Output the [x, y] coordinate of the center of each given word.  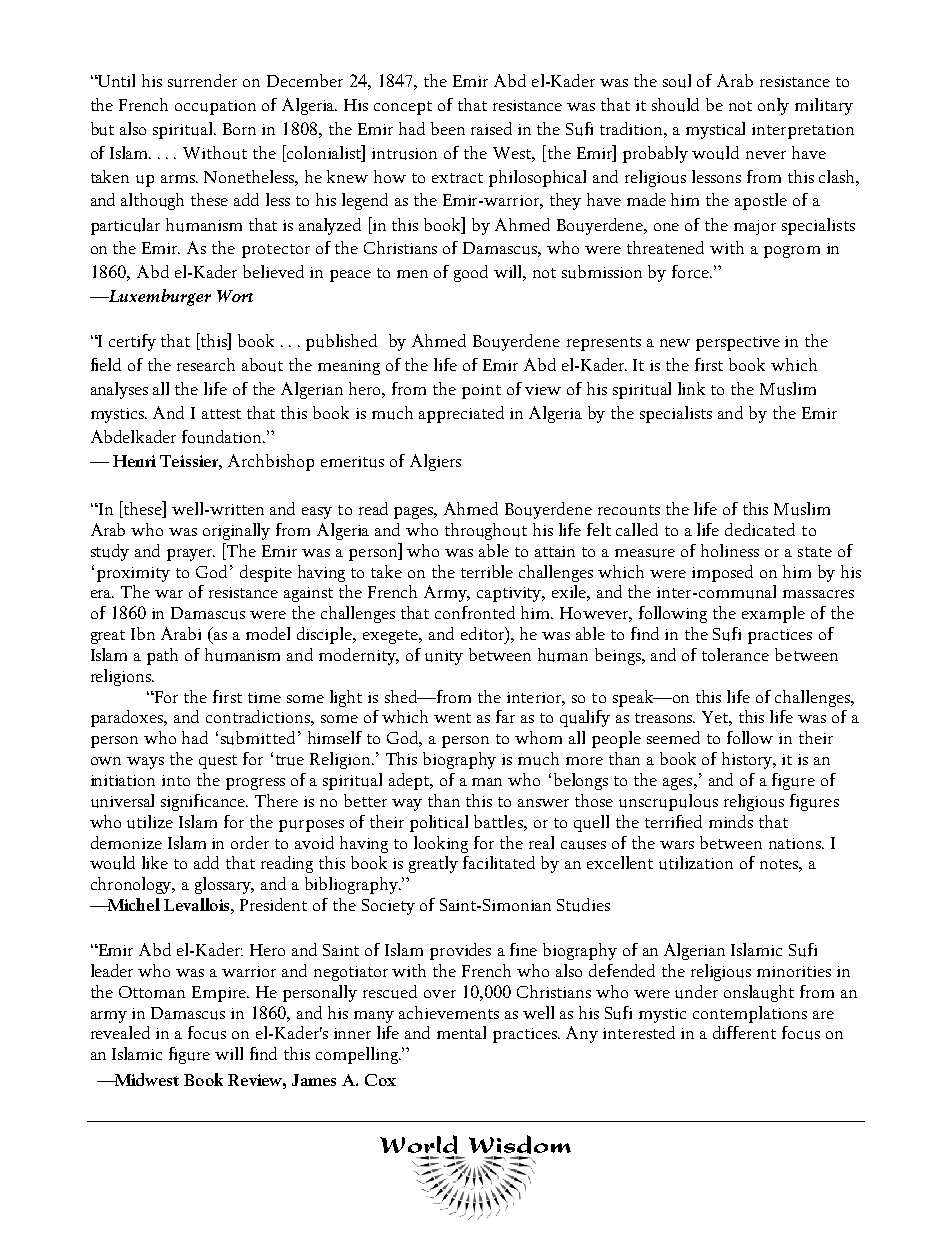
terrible [487, 571]
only [773, 106]
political [439, 823]
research [206, 364]
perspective [738, 343]
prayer [191, 555]
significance [204, 802]
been [448, 128]
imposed [722, 573]
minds [731, 821]
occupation [215, 107]
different [744, 1032]
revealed [120, 1032]
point [481, 391]
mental [461, 1032]
